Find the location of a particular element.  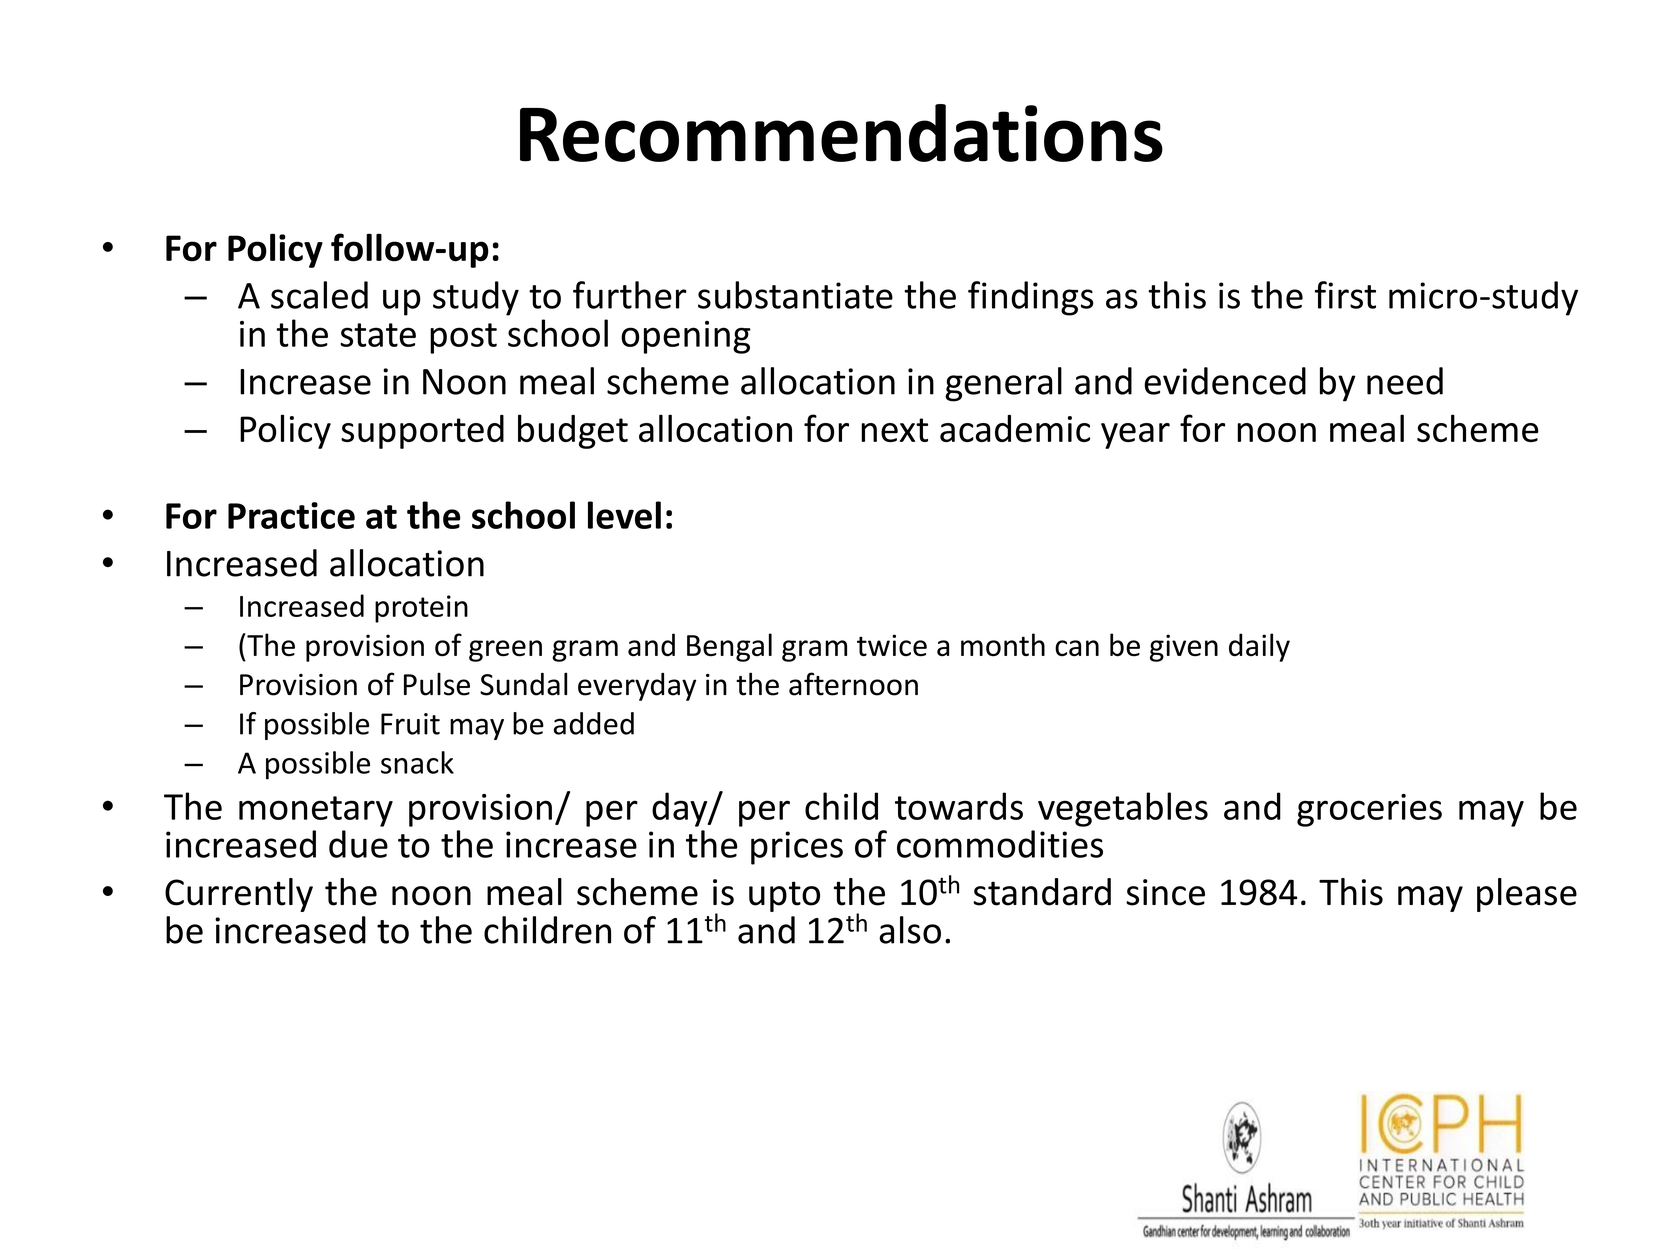

state is located at coordinates (378, 335).
